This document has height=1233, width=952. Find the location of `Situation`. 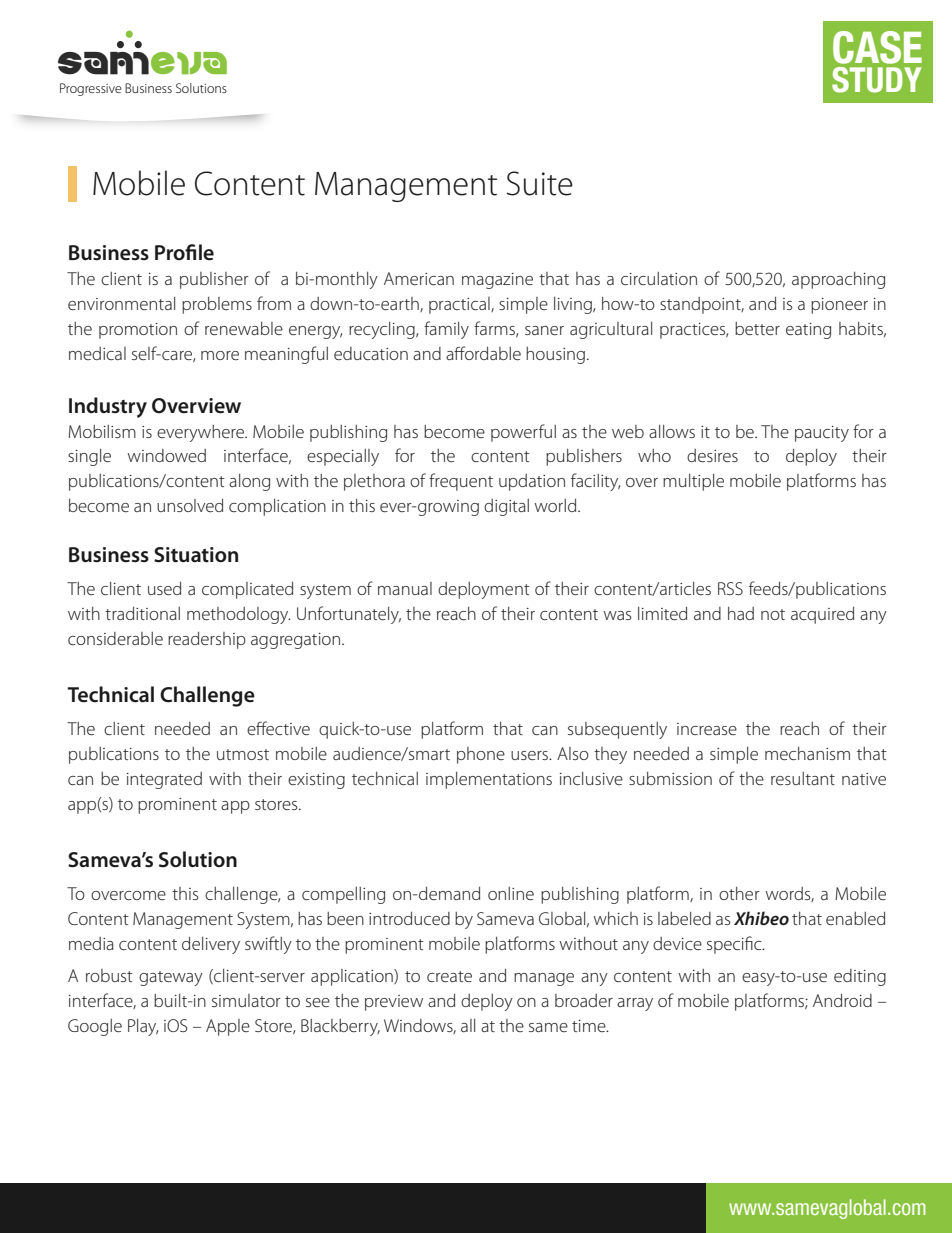

Situation is located at coordinates (196, 555).
